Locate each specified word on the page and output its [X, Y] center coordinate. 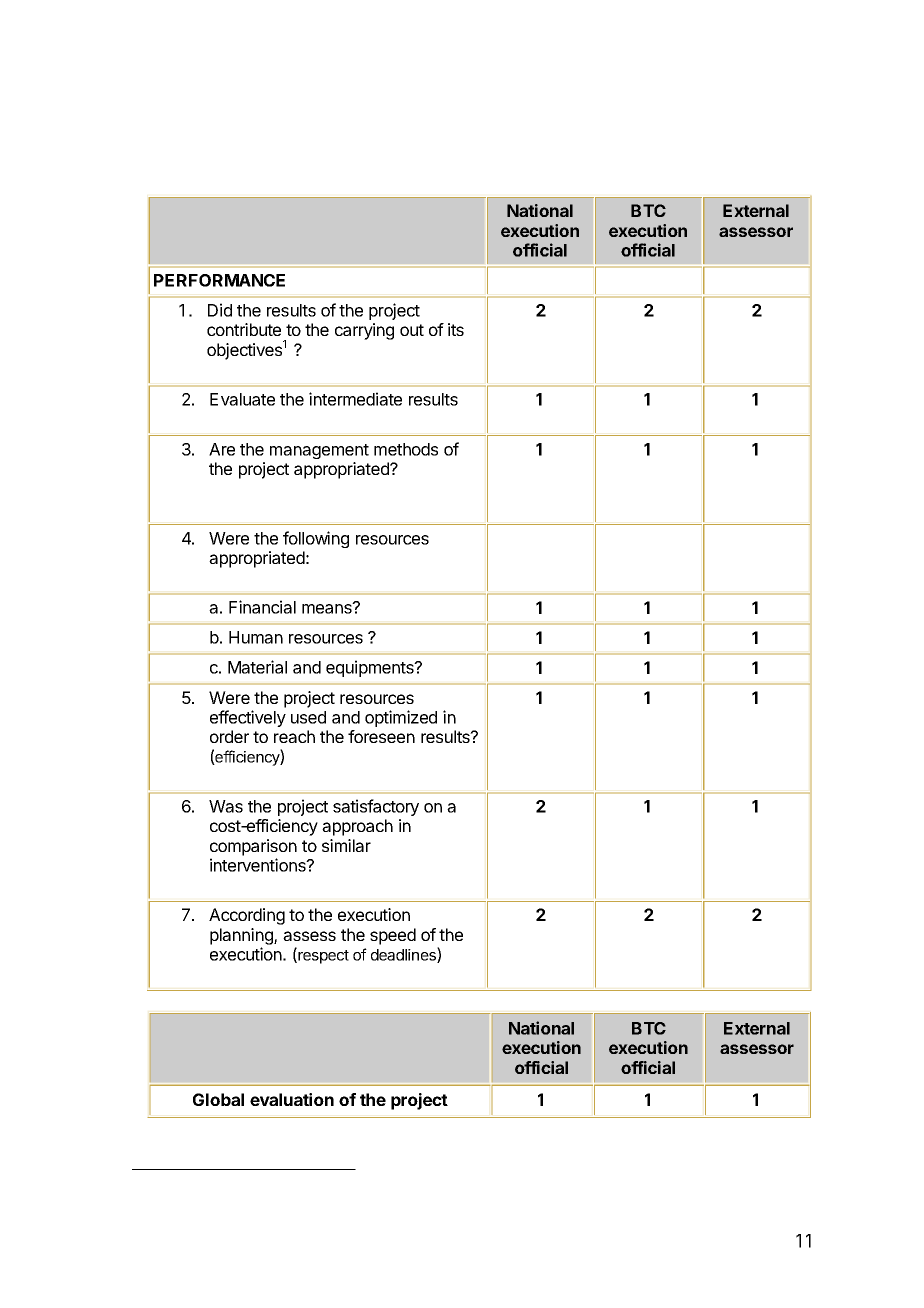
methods [406, 449]
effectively [248, 718]
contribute [244, 329]
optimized [401, 718]
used [308, 717]
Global [218, 1099]
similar [346, 845]
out [412, 330]
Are [222, 449]
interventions [259, 865]
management [319, 451]
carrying [364, 331]
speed [393, 936]
